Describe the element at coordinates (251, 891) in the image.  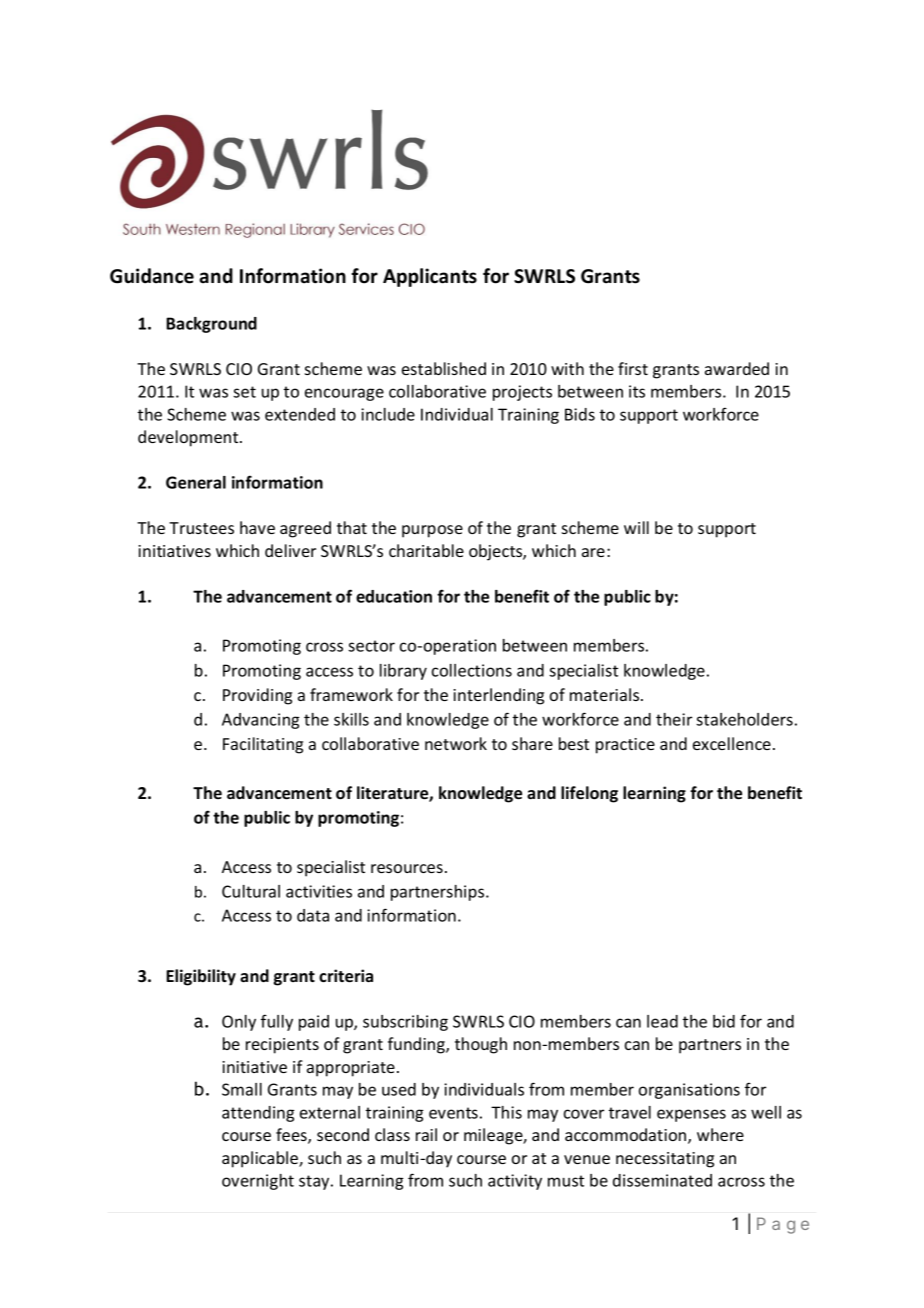
I see `Cultural` at that location.
